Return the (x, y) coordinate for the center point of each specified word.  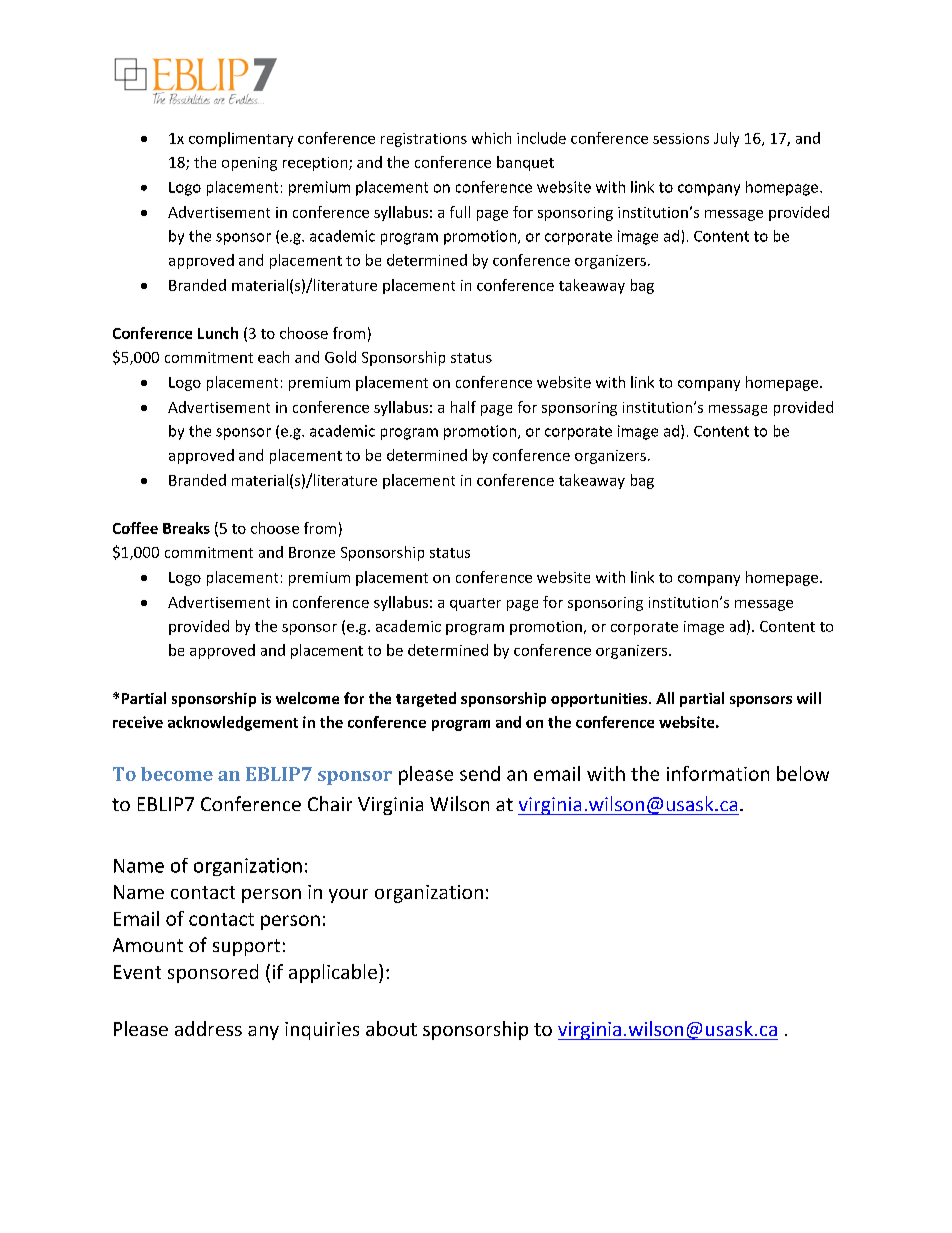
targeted (426, 699)
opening (249, 164)
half (463, 407)
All (665, 698)
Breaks (186, 528)
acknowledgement (233, 723)
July (726, 139)
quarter (475, 604)
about (391, 1028)
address (208, 1028)
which (491, 138)
